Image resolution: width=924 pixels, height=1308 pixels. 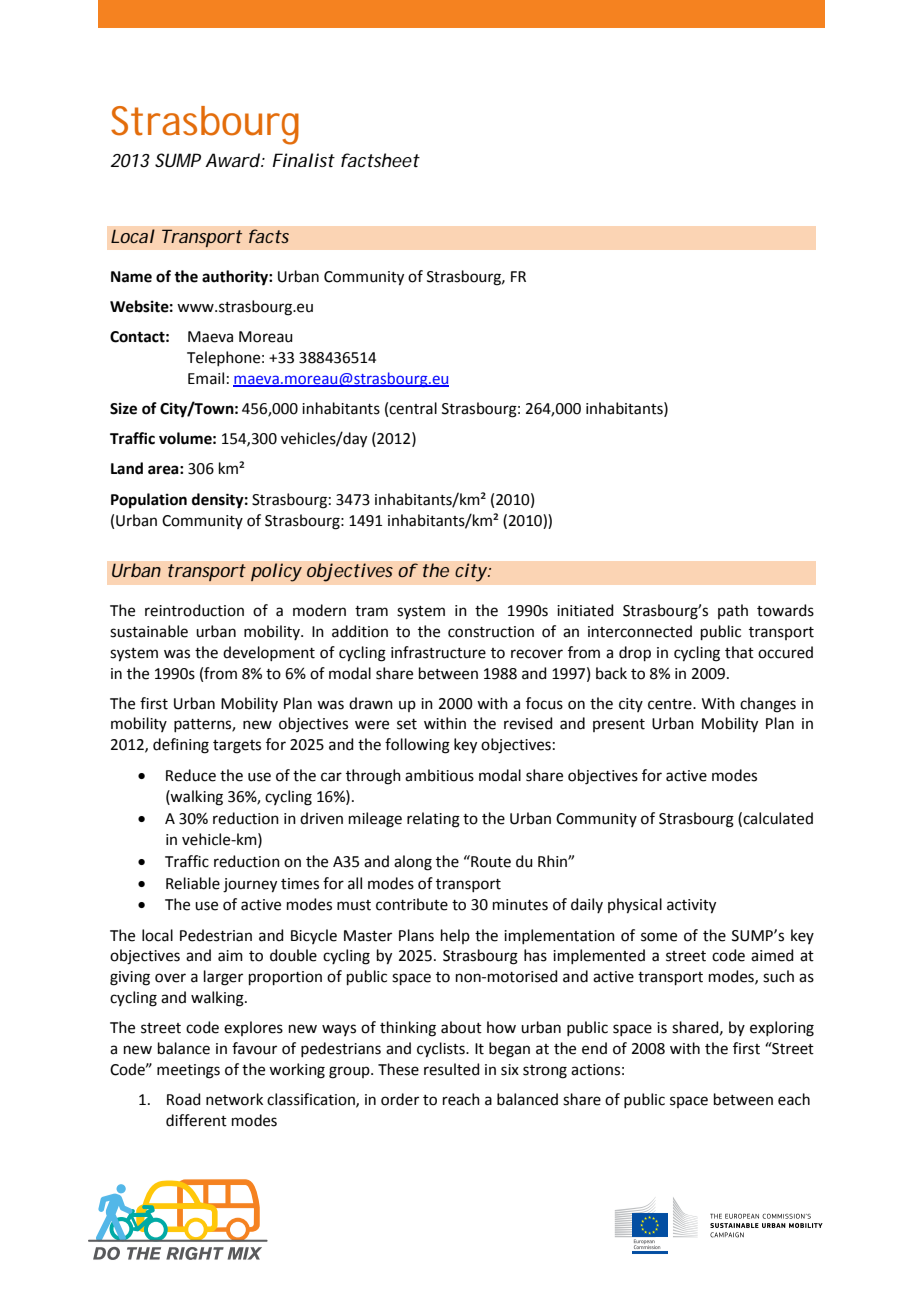 I want to click on infrastructure, so click(x=438, y=652).
